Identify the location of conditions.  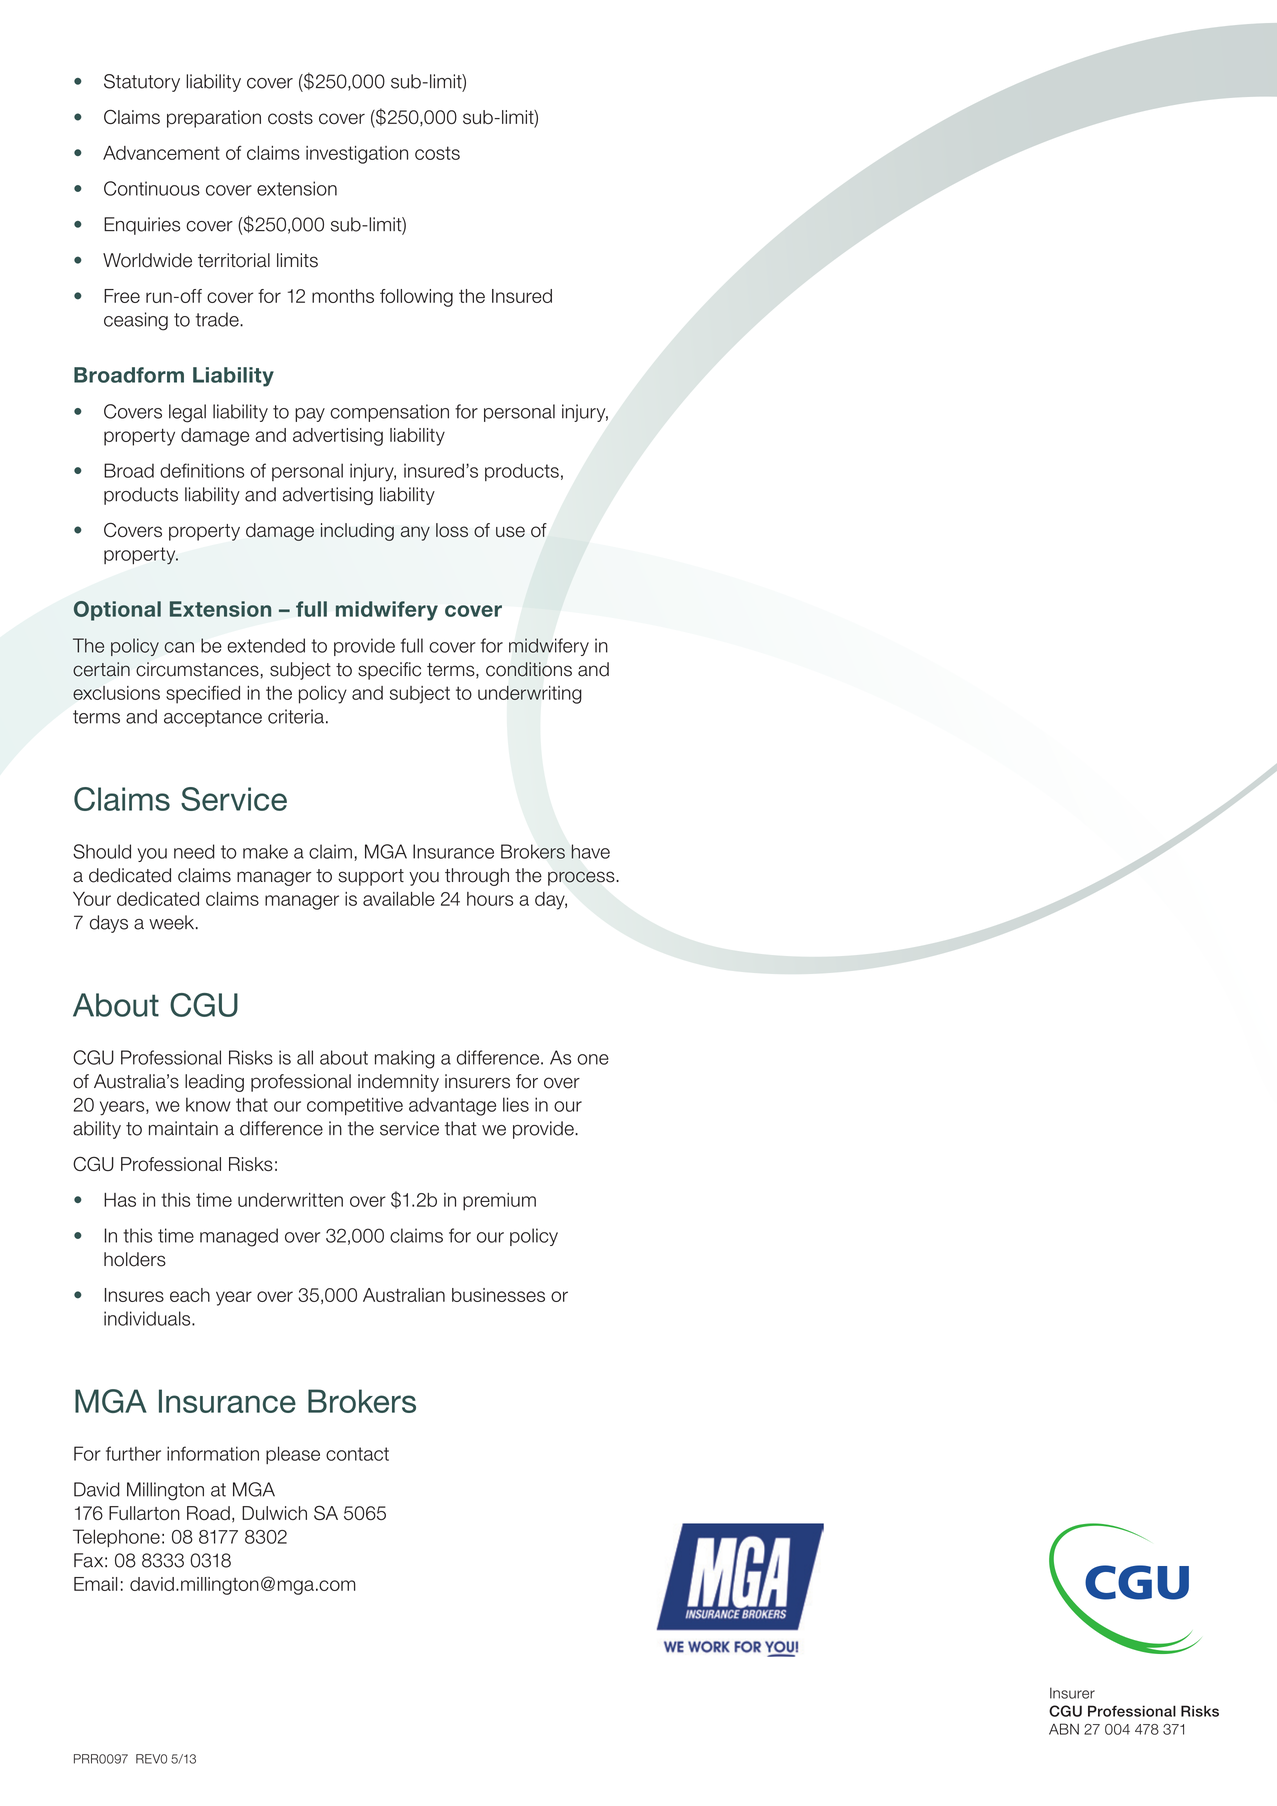
(529, 669).
